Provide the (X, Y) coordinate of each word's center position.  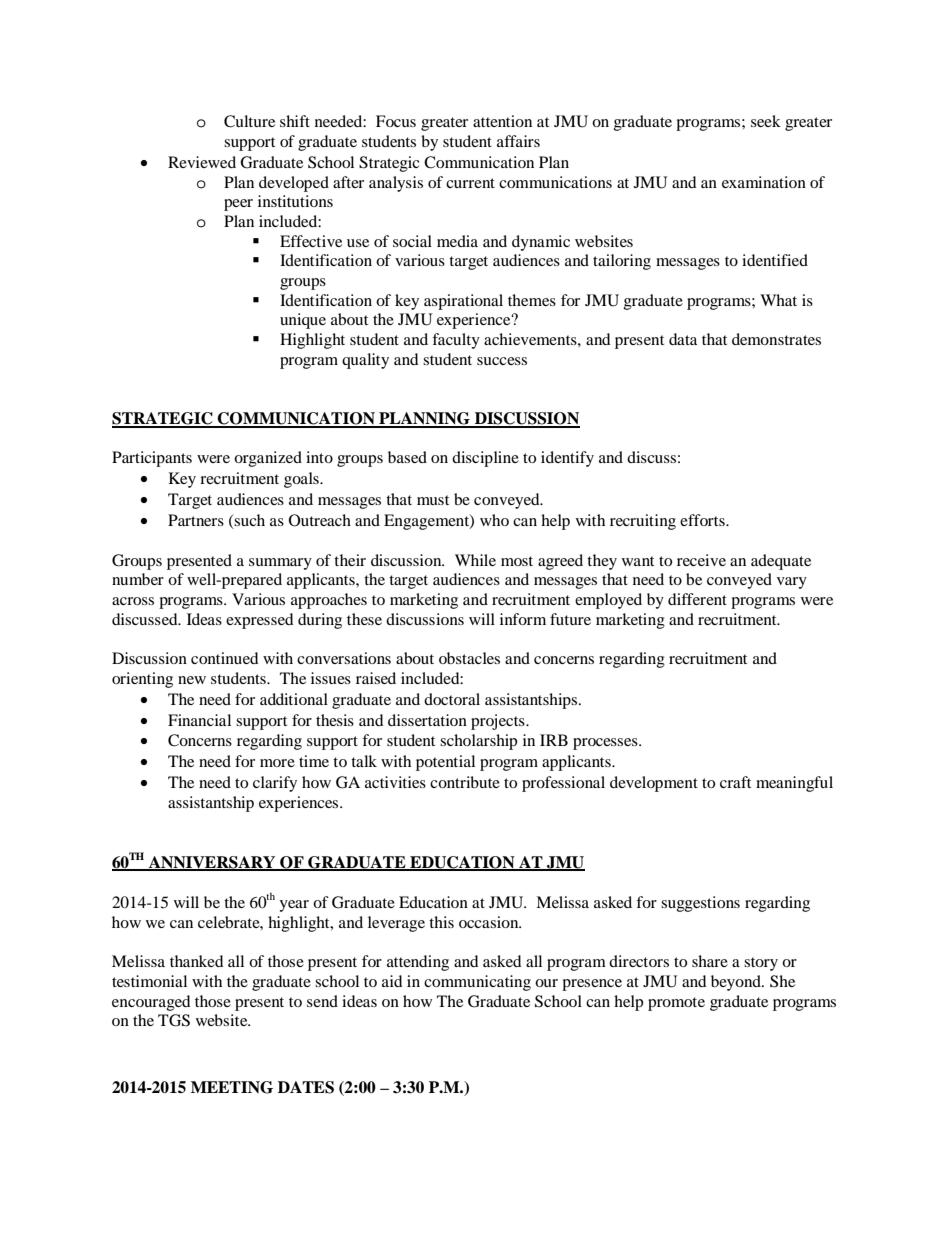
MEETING (232, 1087)
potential (445, 763)
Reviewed (202, 162)
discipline (485, 459)
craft (735, 782)
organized (268, 459)
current (470, 183)
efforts (703, 520)
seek (766, 121)
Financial (199, 720)
